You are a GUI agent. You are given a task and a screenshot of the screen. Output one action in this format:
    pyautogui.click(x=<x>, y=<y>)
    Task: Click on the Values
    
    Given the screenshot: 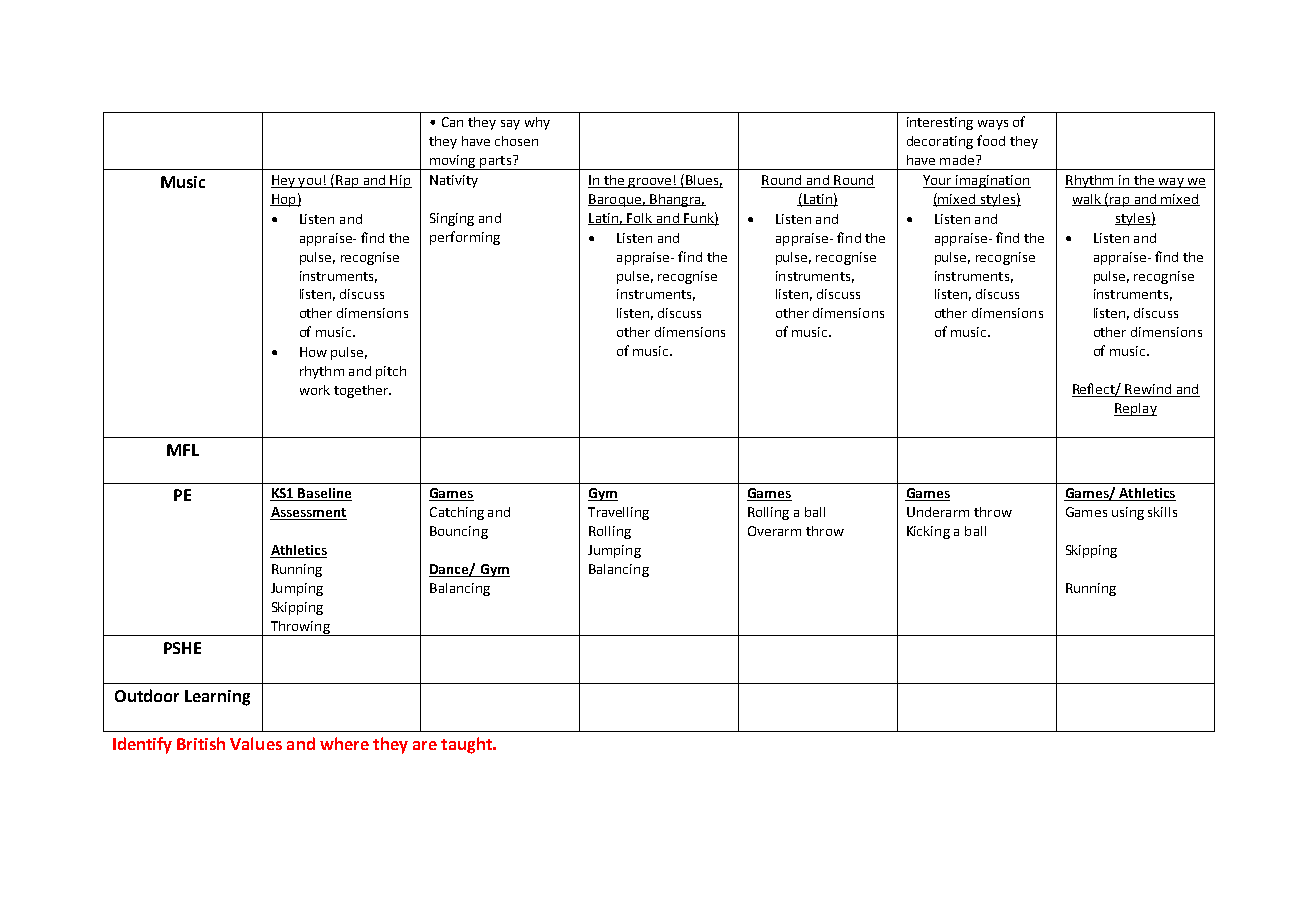 What is the action you would take?
    pyautogui.click(x=256, y=743)
